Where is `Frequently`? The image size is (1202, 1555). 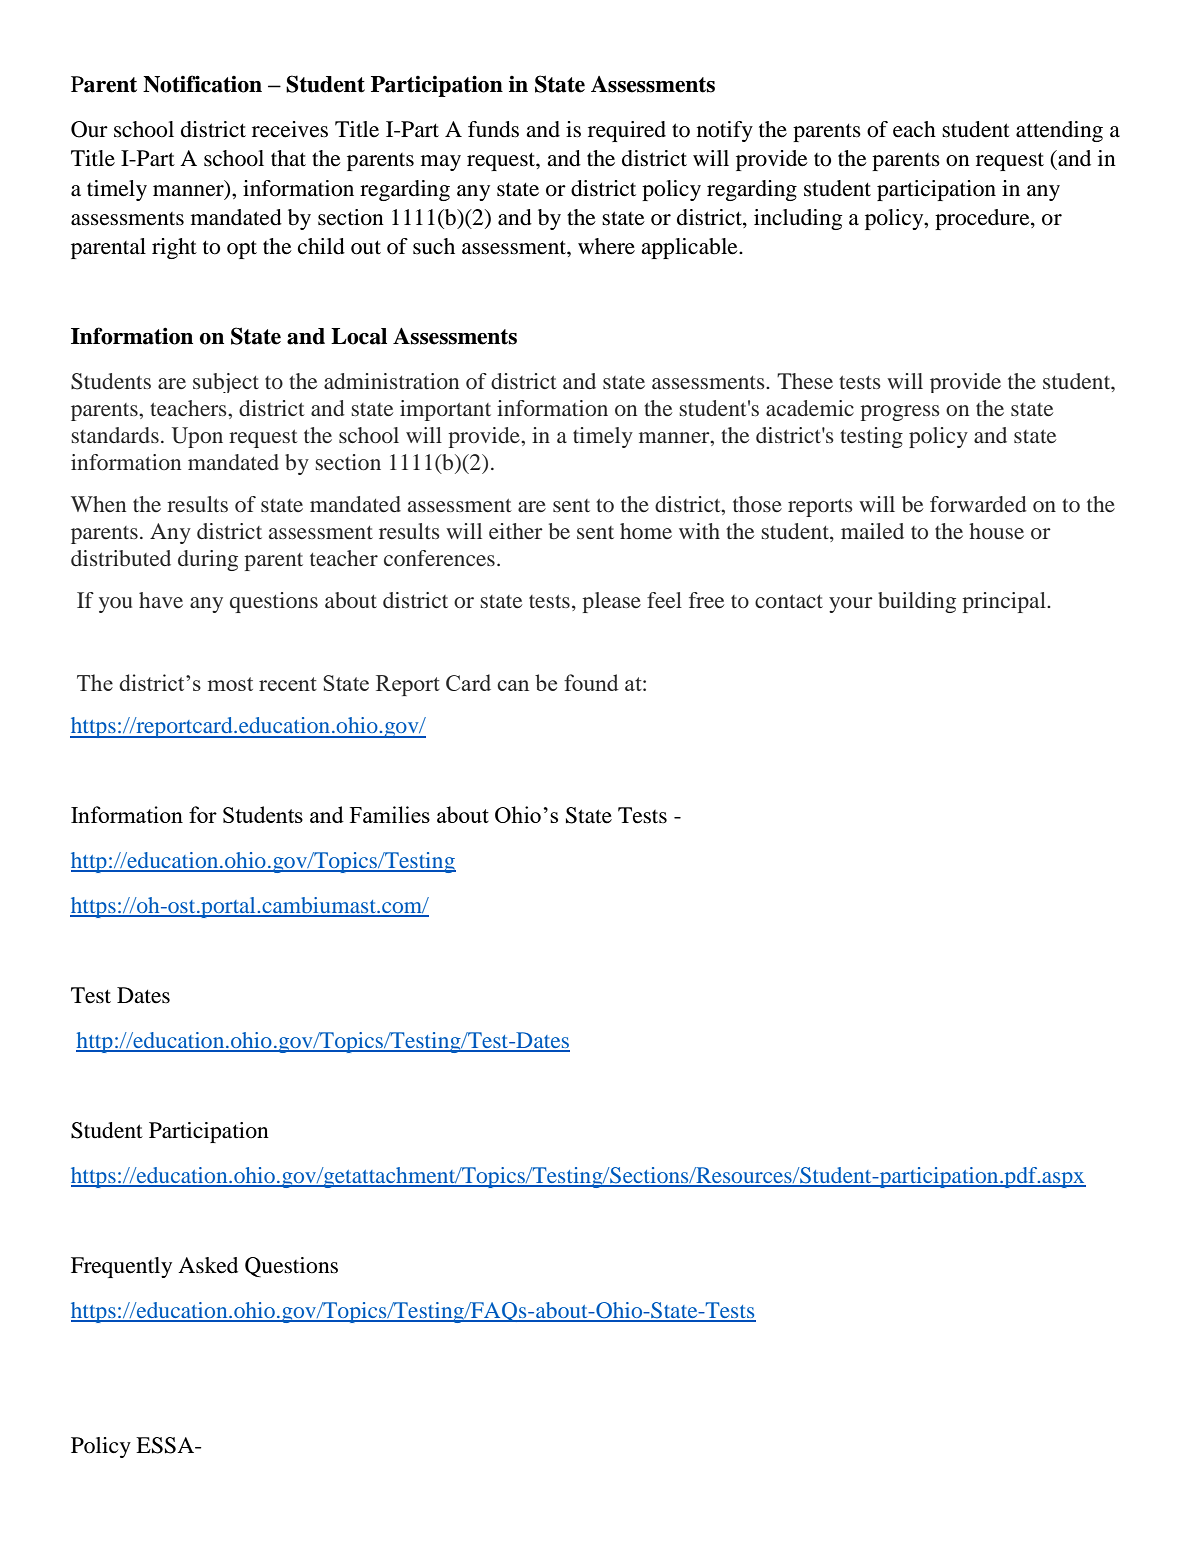
Frequently is located at coordinates (121, 1267).
